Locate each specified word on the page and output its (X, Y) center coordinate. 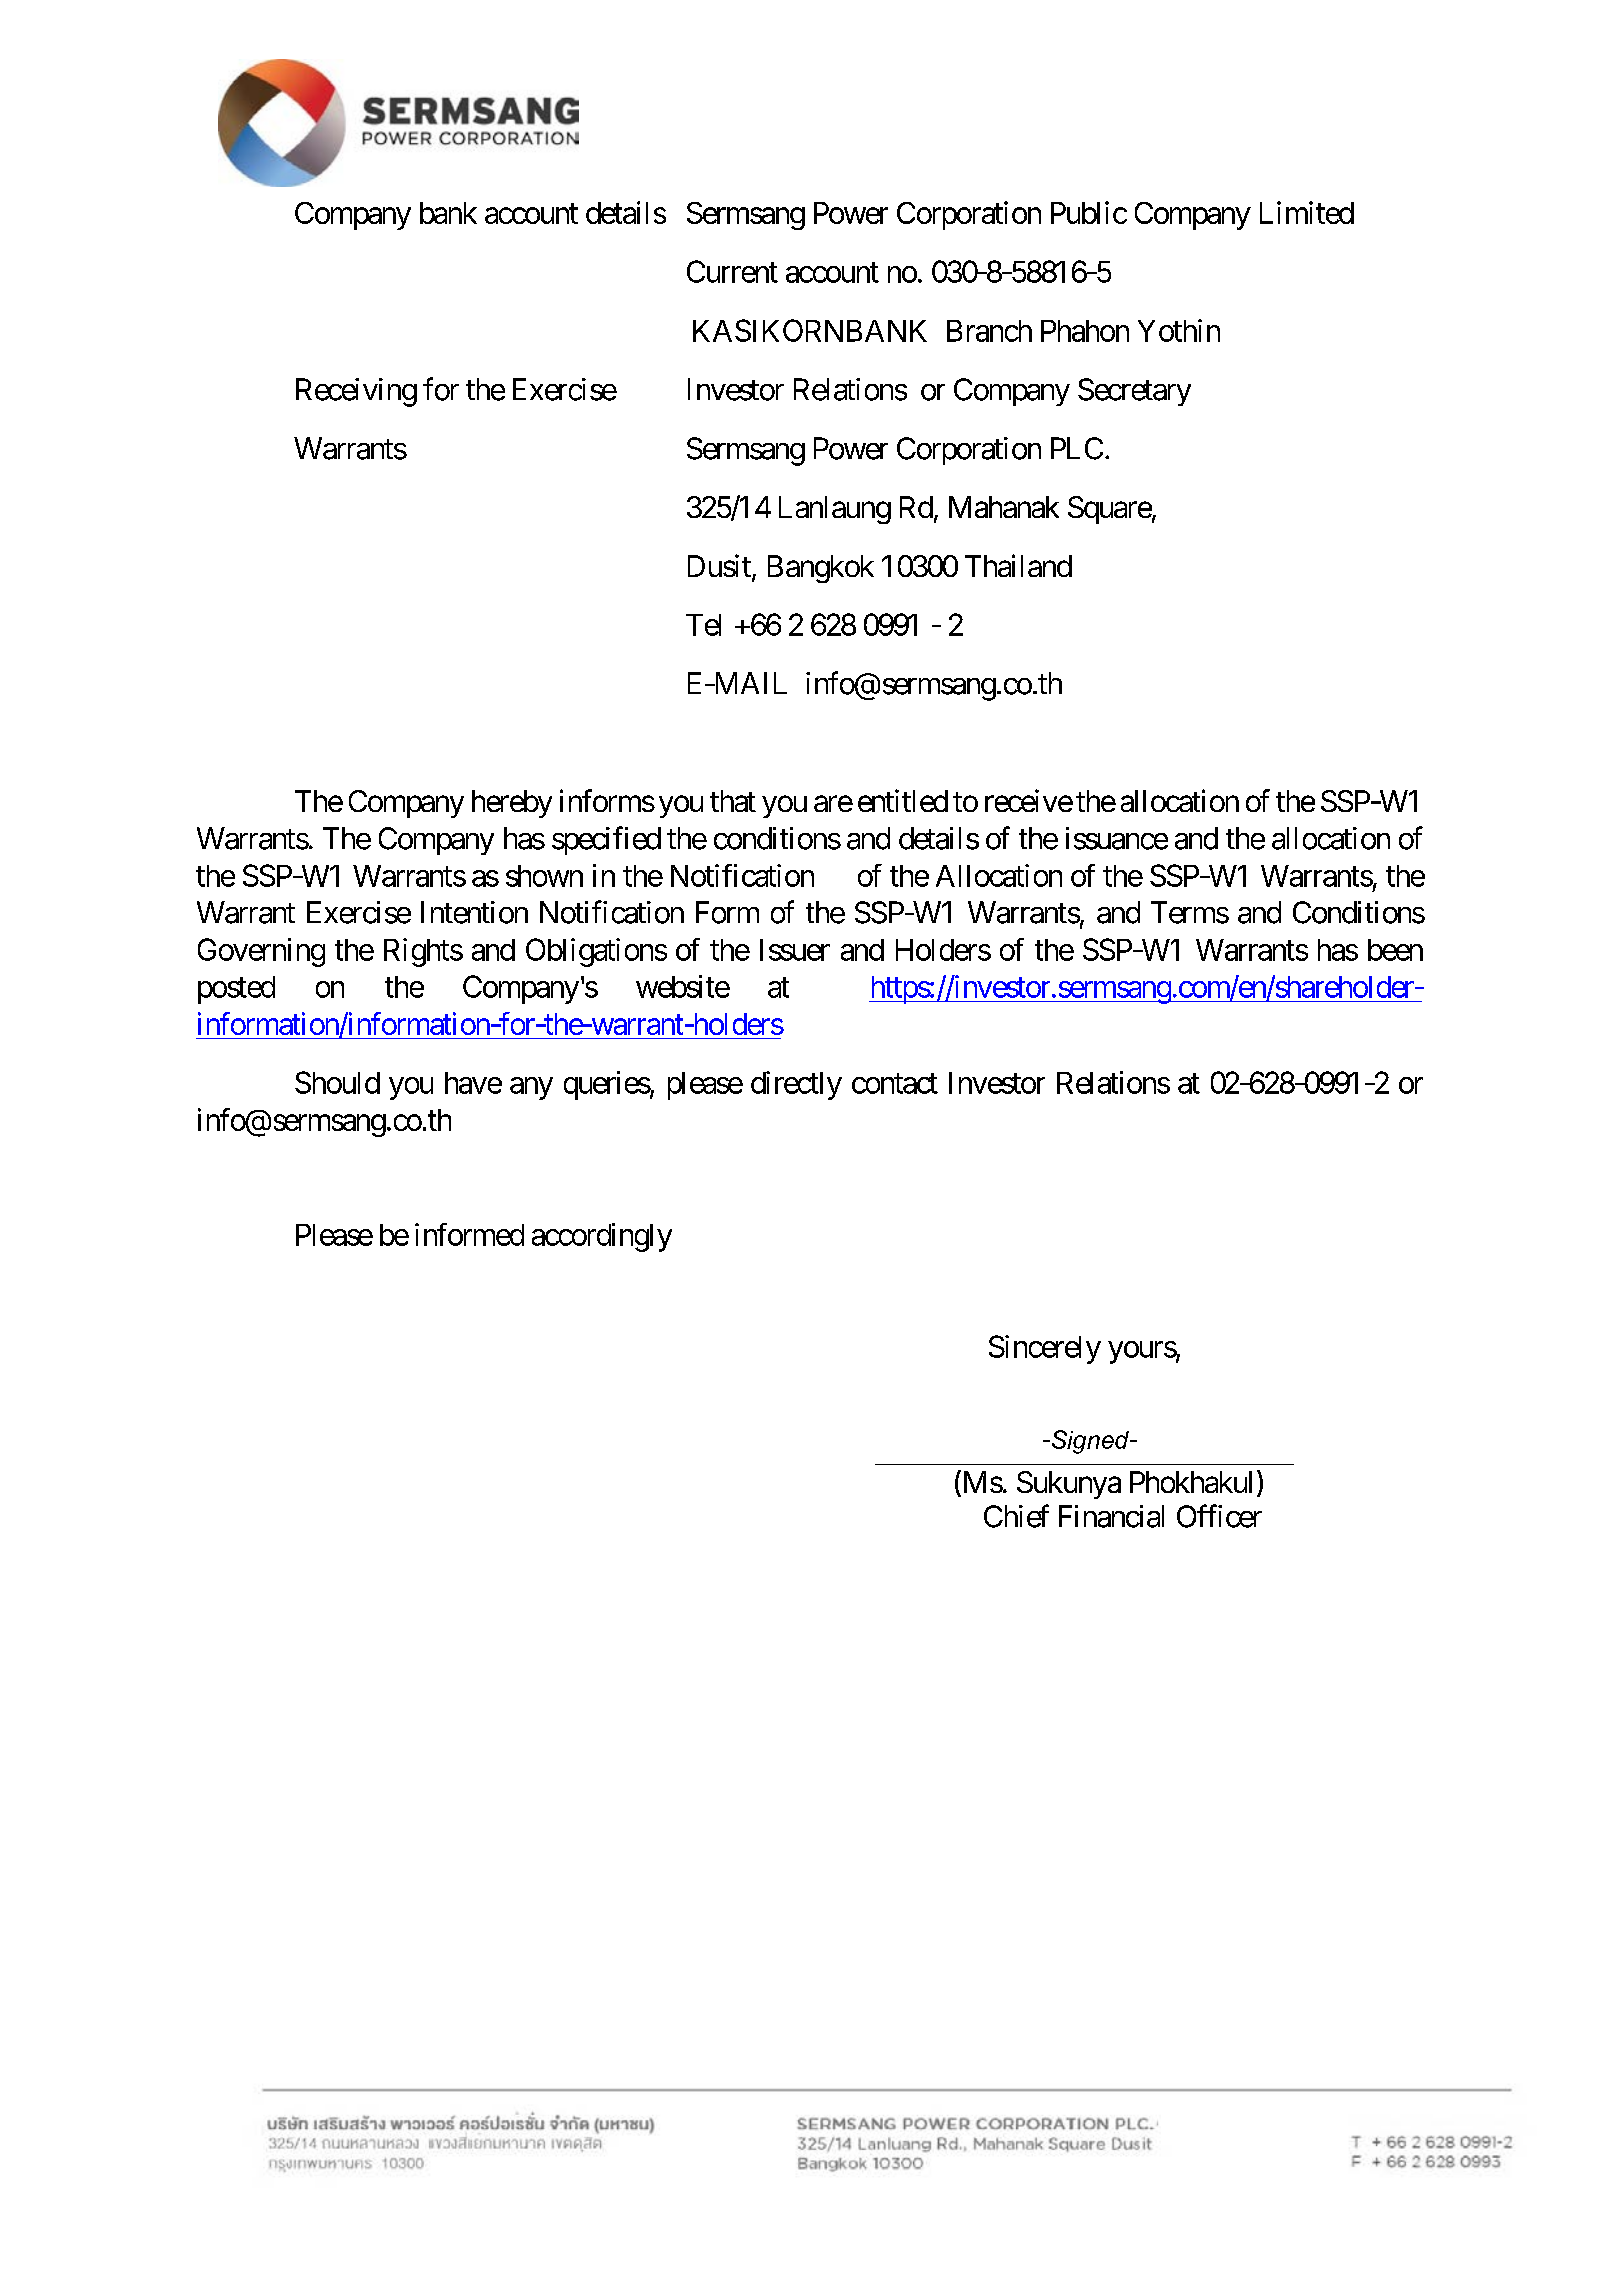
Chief (1016, 1516)
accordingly (602, 1237)
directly (796, 1085)
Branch (989, 331)
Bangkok (821, 569)
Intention (474, 912)
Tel (703, 625)
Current (732, 271)
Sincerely (1045, 1349)
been (1395, 950)
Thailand (1018, 565)
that (733, 801)
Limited (1307, 212)
